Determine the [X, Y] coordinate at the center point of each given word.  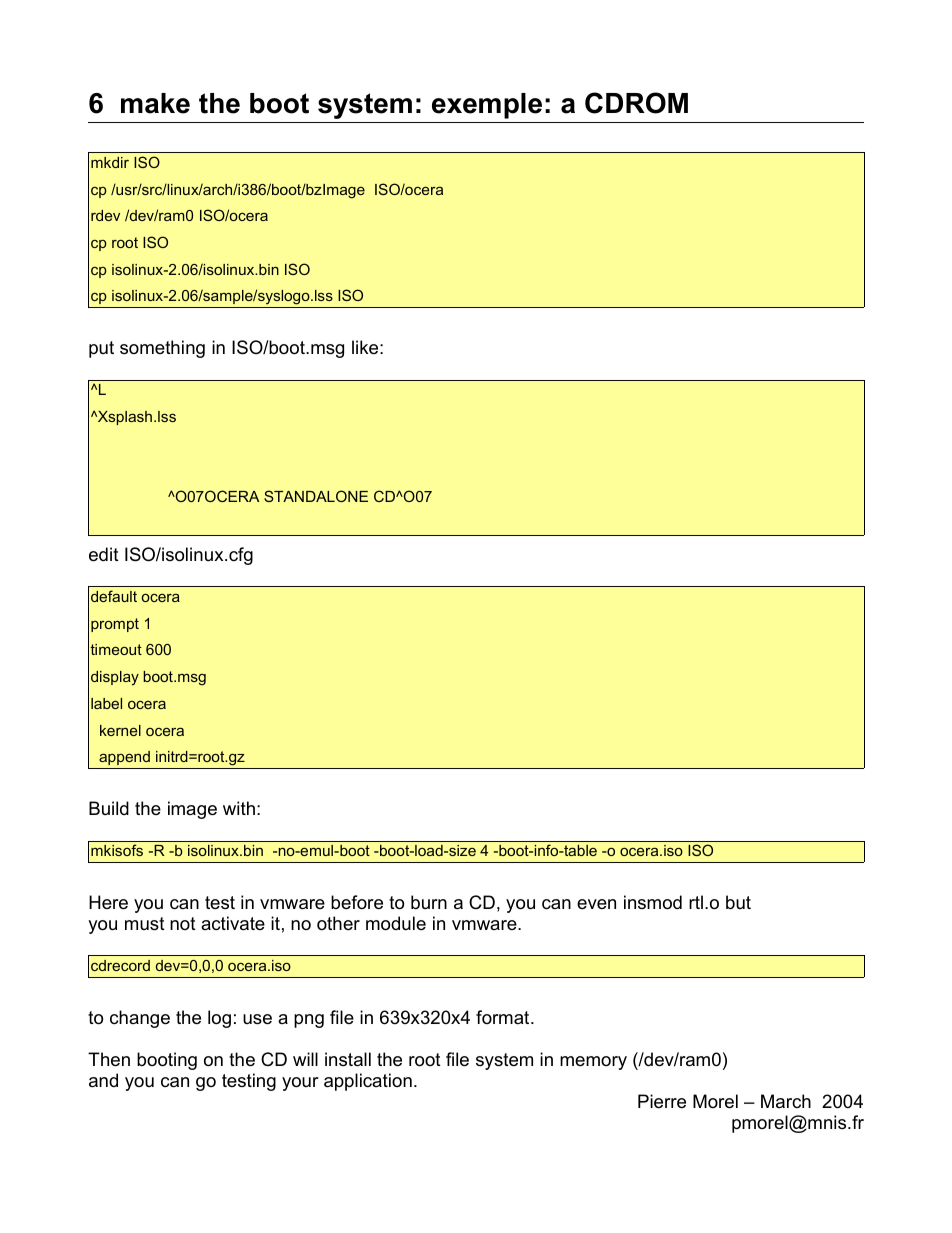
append [124, 758]
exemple [487, 106]
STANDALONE [316, 496]
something [162, 349]
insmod [653, 902]
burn [429, 902]
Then [109, 1059]
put [101, 349]
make [155, 103]
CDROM [636, 103]
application [368, 1082]
